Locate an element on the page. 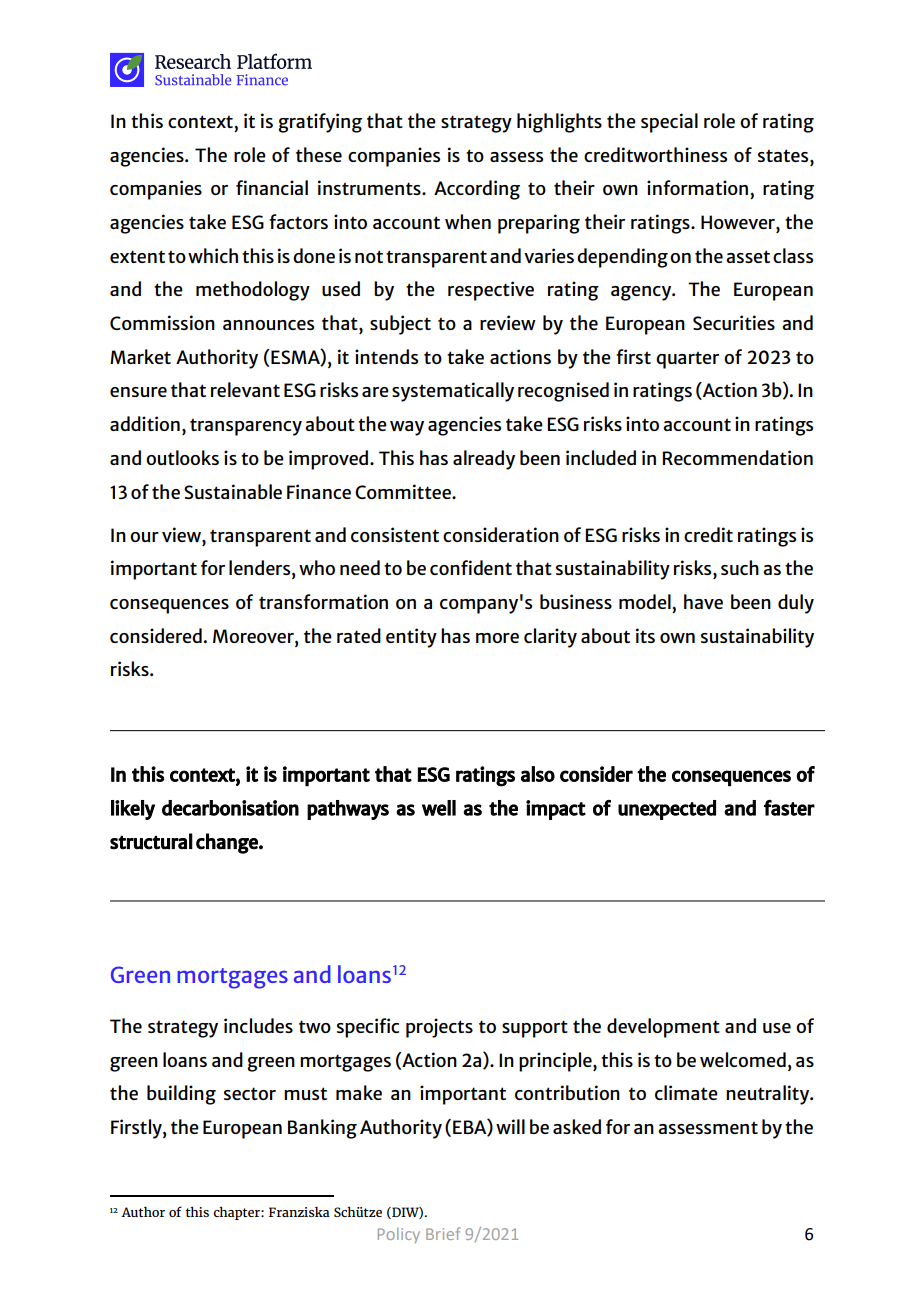 This image has height=1309, width=924. change is located at coordinates (228, 843).
